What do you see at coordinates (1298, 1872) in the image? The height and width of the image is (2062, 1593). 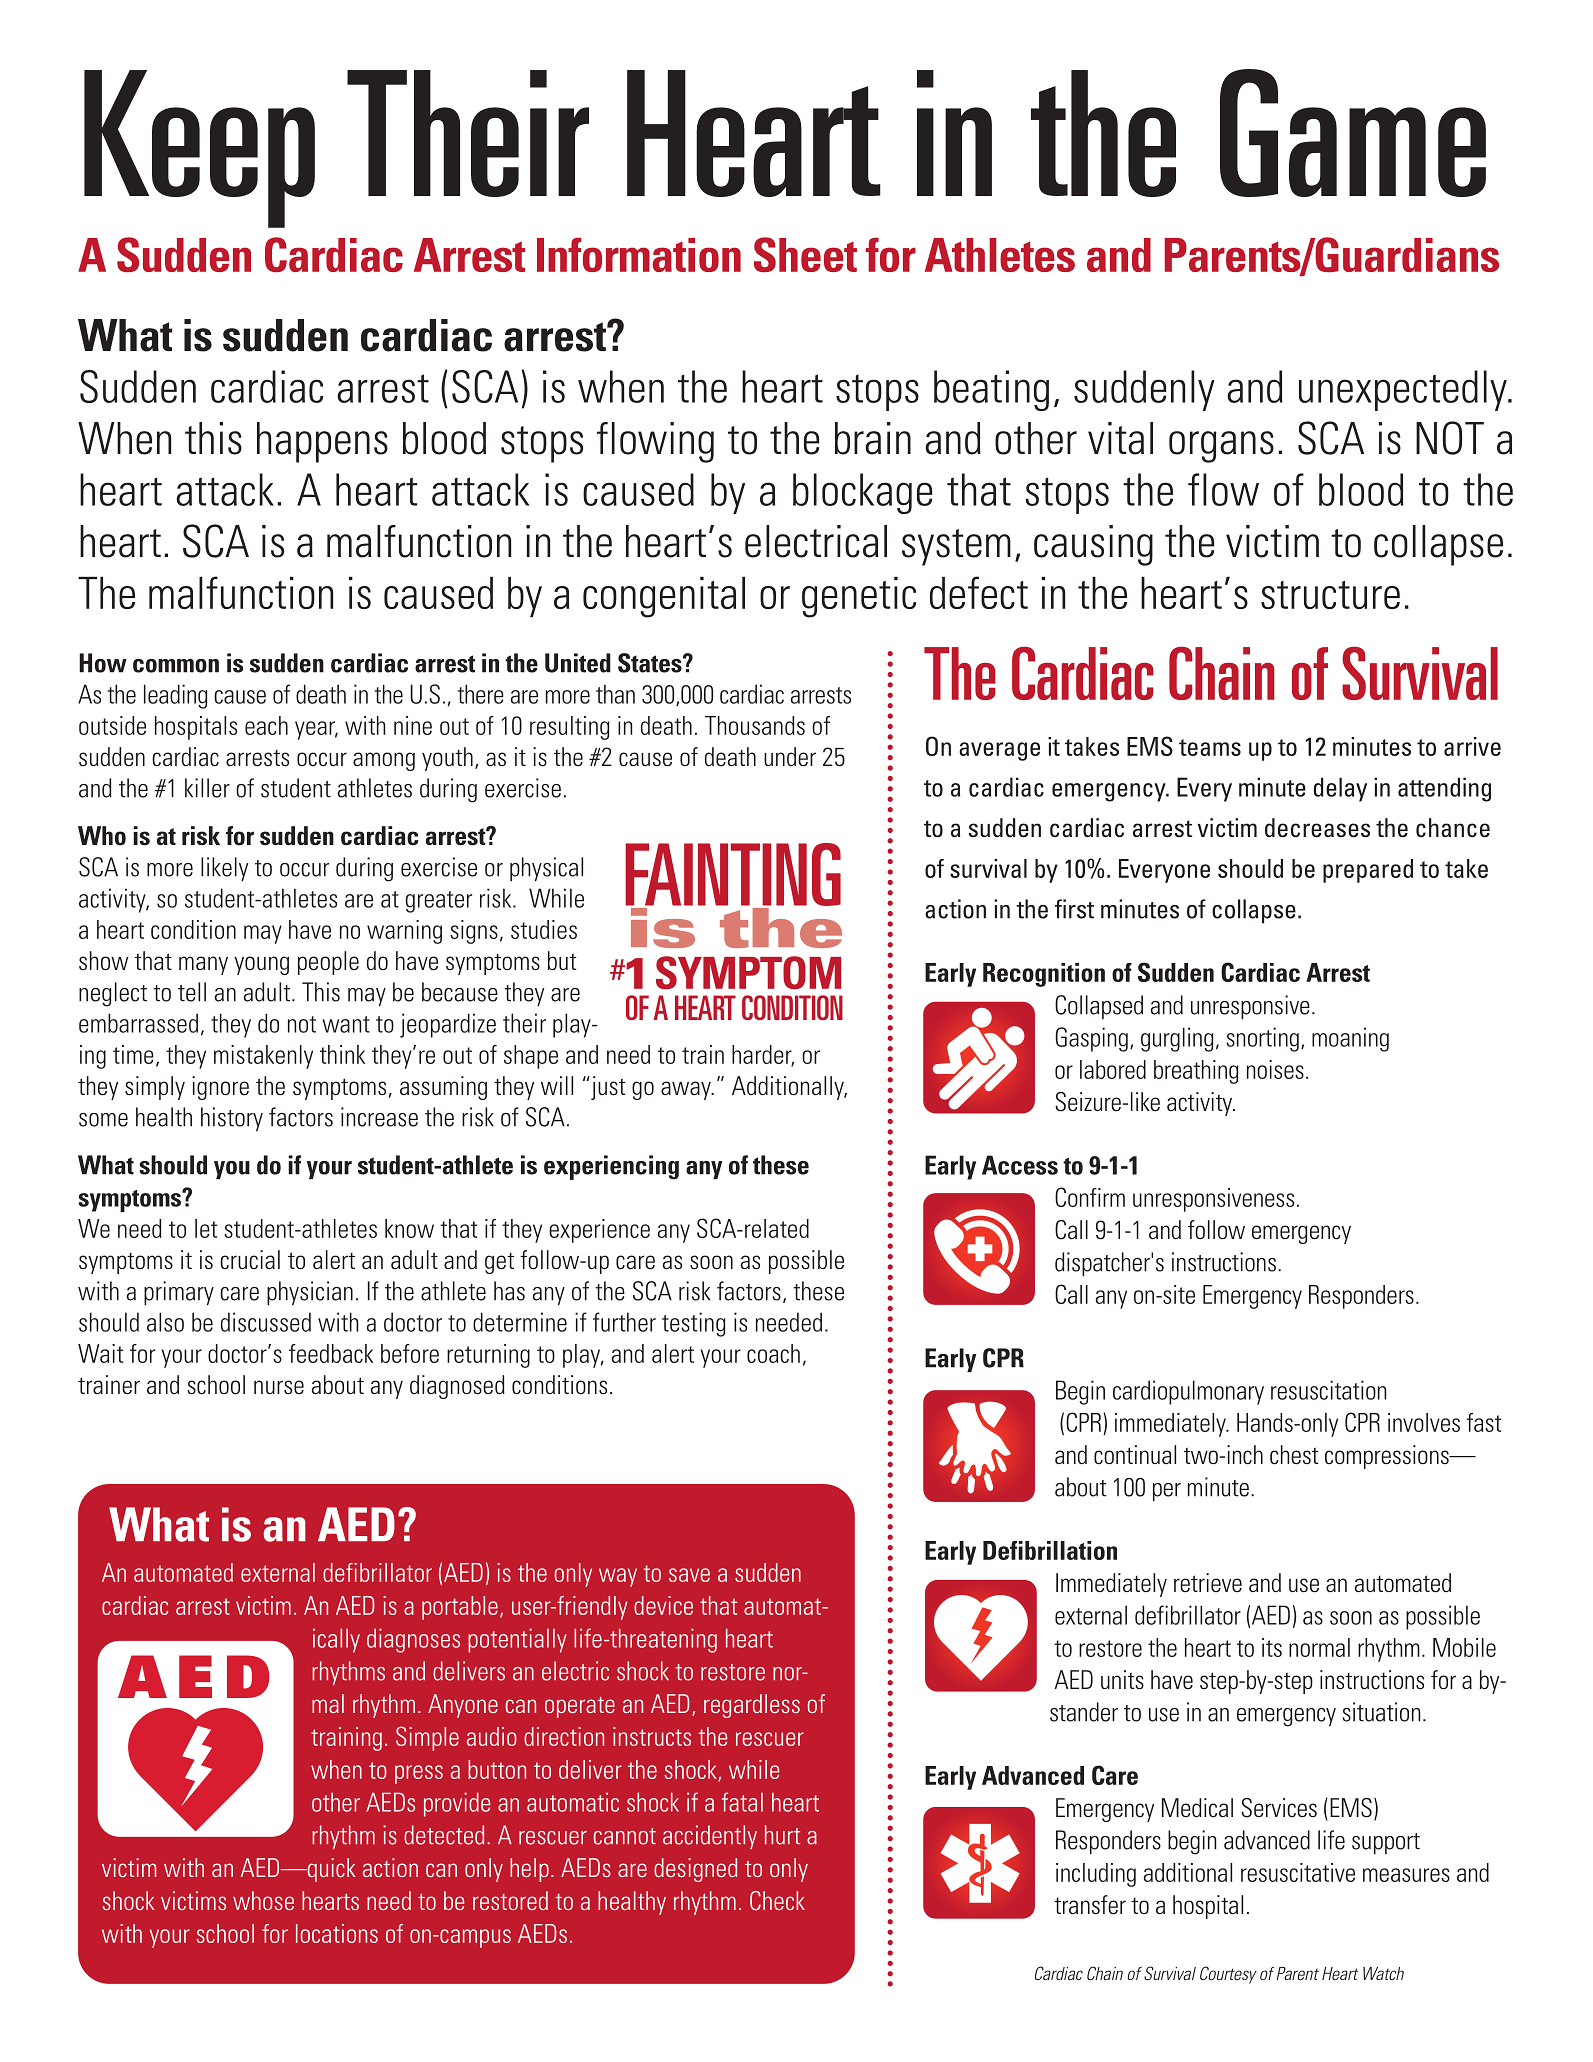 I see `resuscitative` at bounding box center [1298, 1872].
